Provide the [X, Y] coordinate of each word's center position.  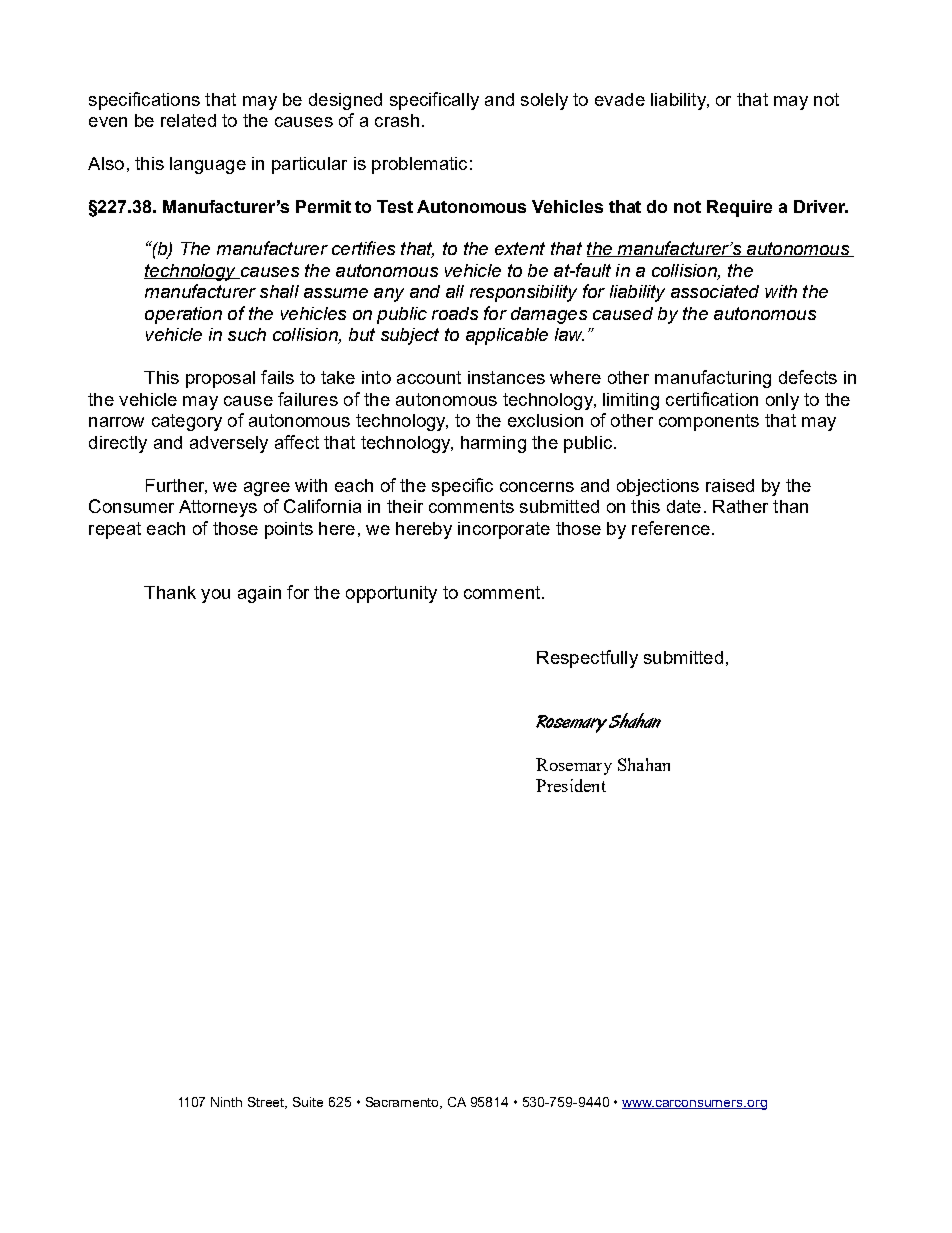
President [571, 785]
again [259, 594]
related [188, 120]
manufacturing [713, 379]
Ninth [226, 1102]
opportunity [391, 594]
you [215, 596]
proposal [220, 379]
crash [397, 120]
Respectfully [587, 659]
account [429, 377]
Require [739, 208]
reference [671, 528]
